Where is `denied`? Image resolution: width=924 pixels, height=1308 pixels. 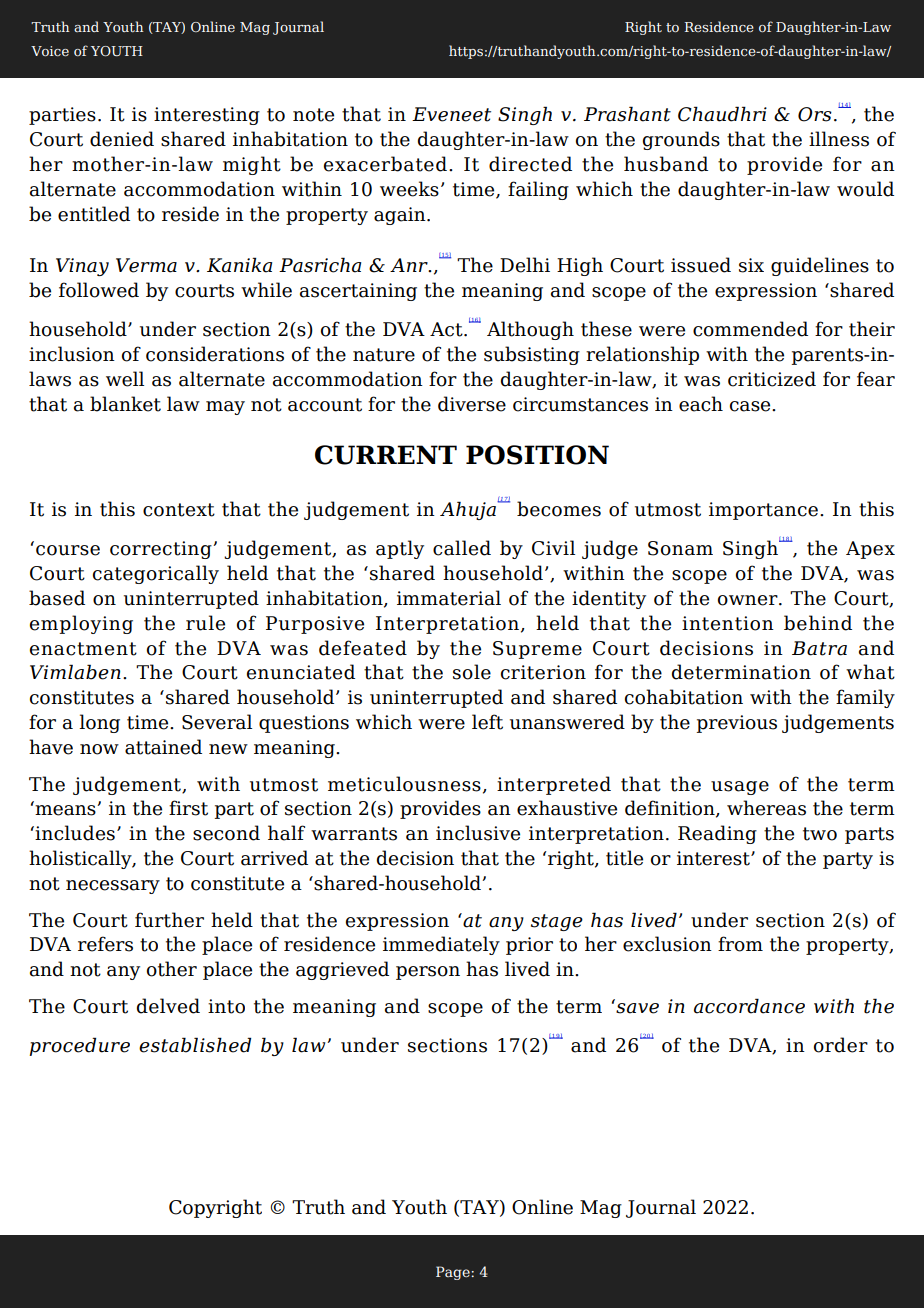
denied is located at coordinates (122, 139).
